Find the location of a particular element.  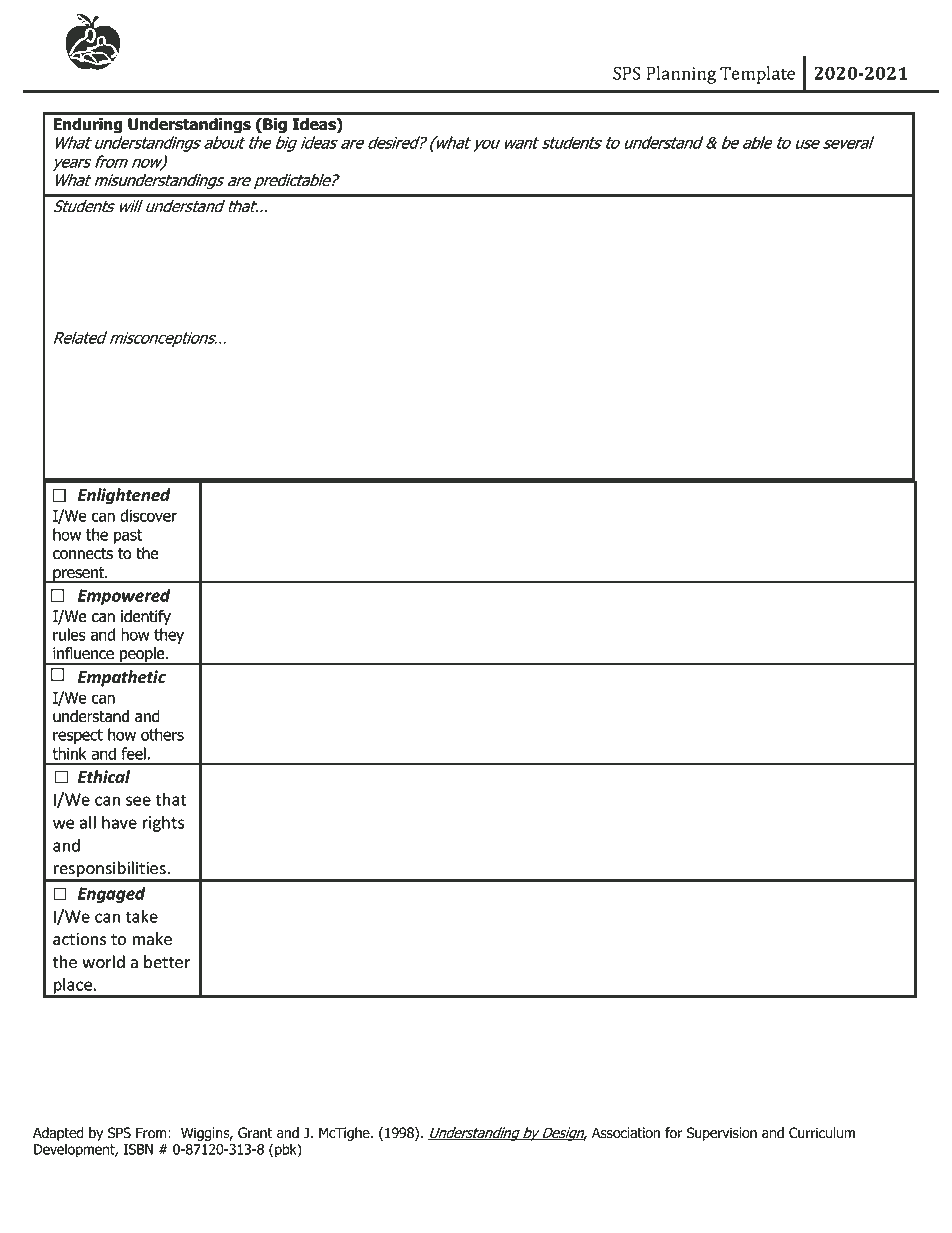

Template is located at coordinates (757, 75).
